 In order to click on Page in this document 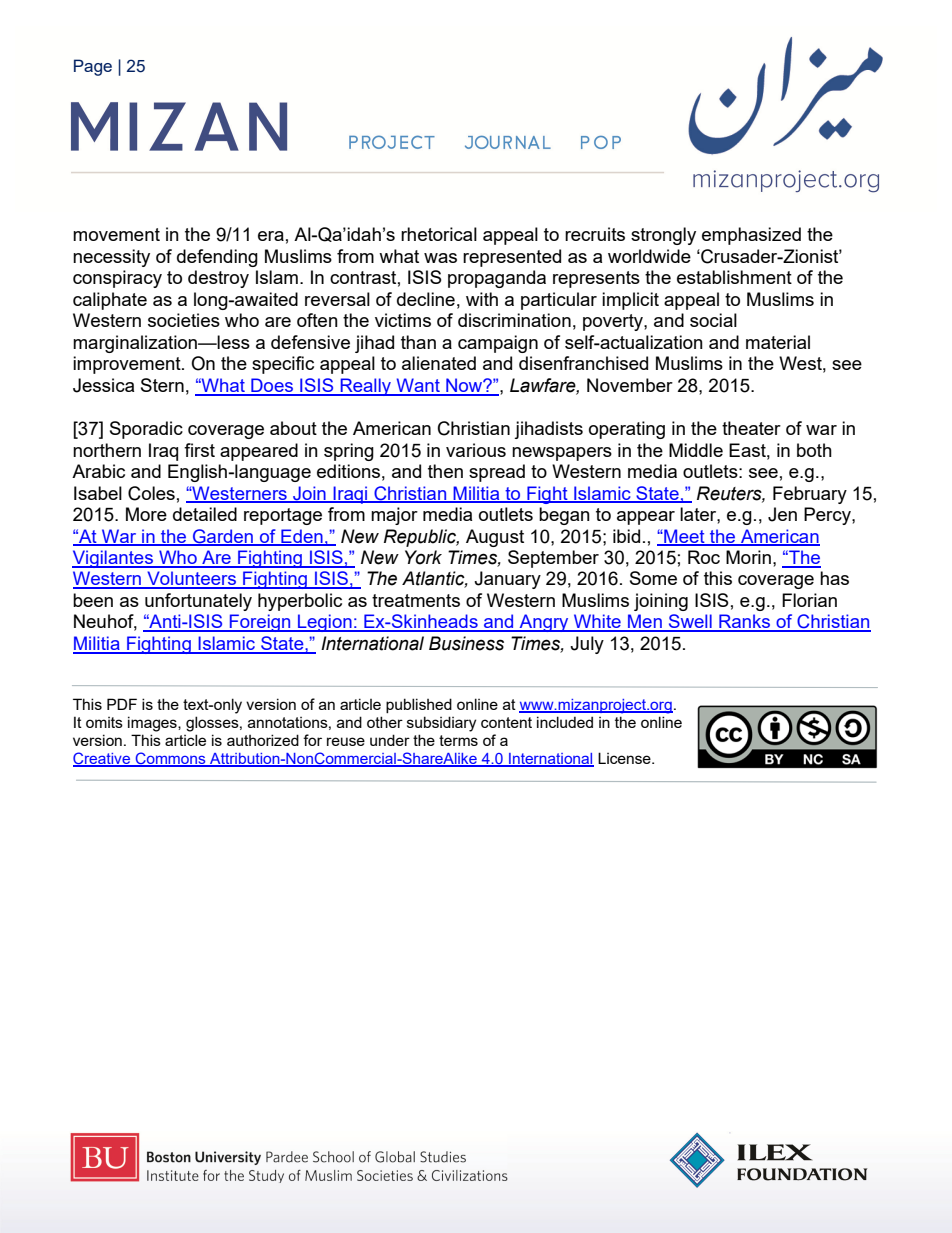, I will do `click(93, 67)`.
